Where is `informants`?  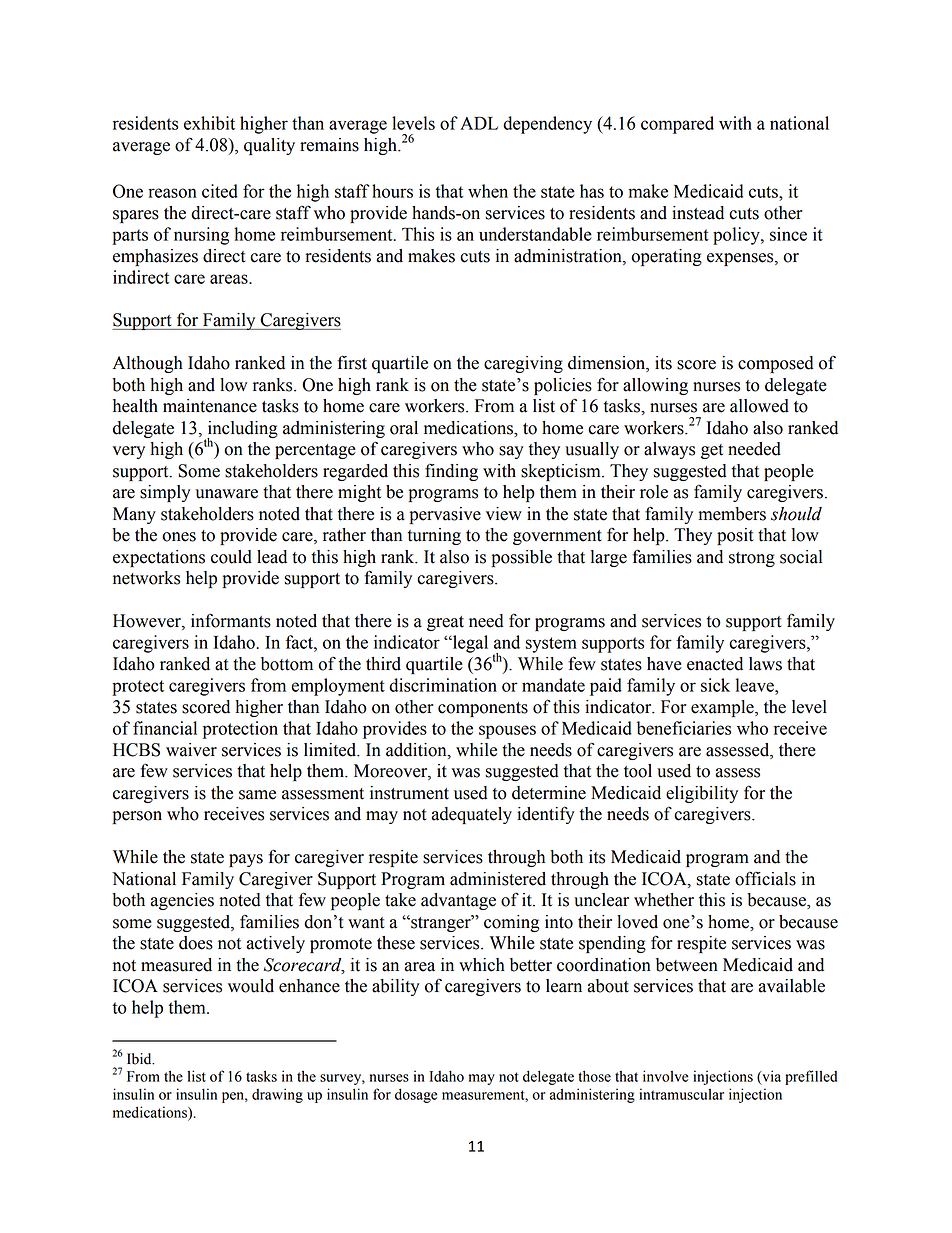
informants is located at coordinates (231, 620).
